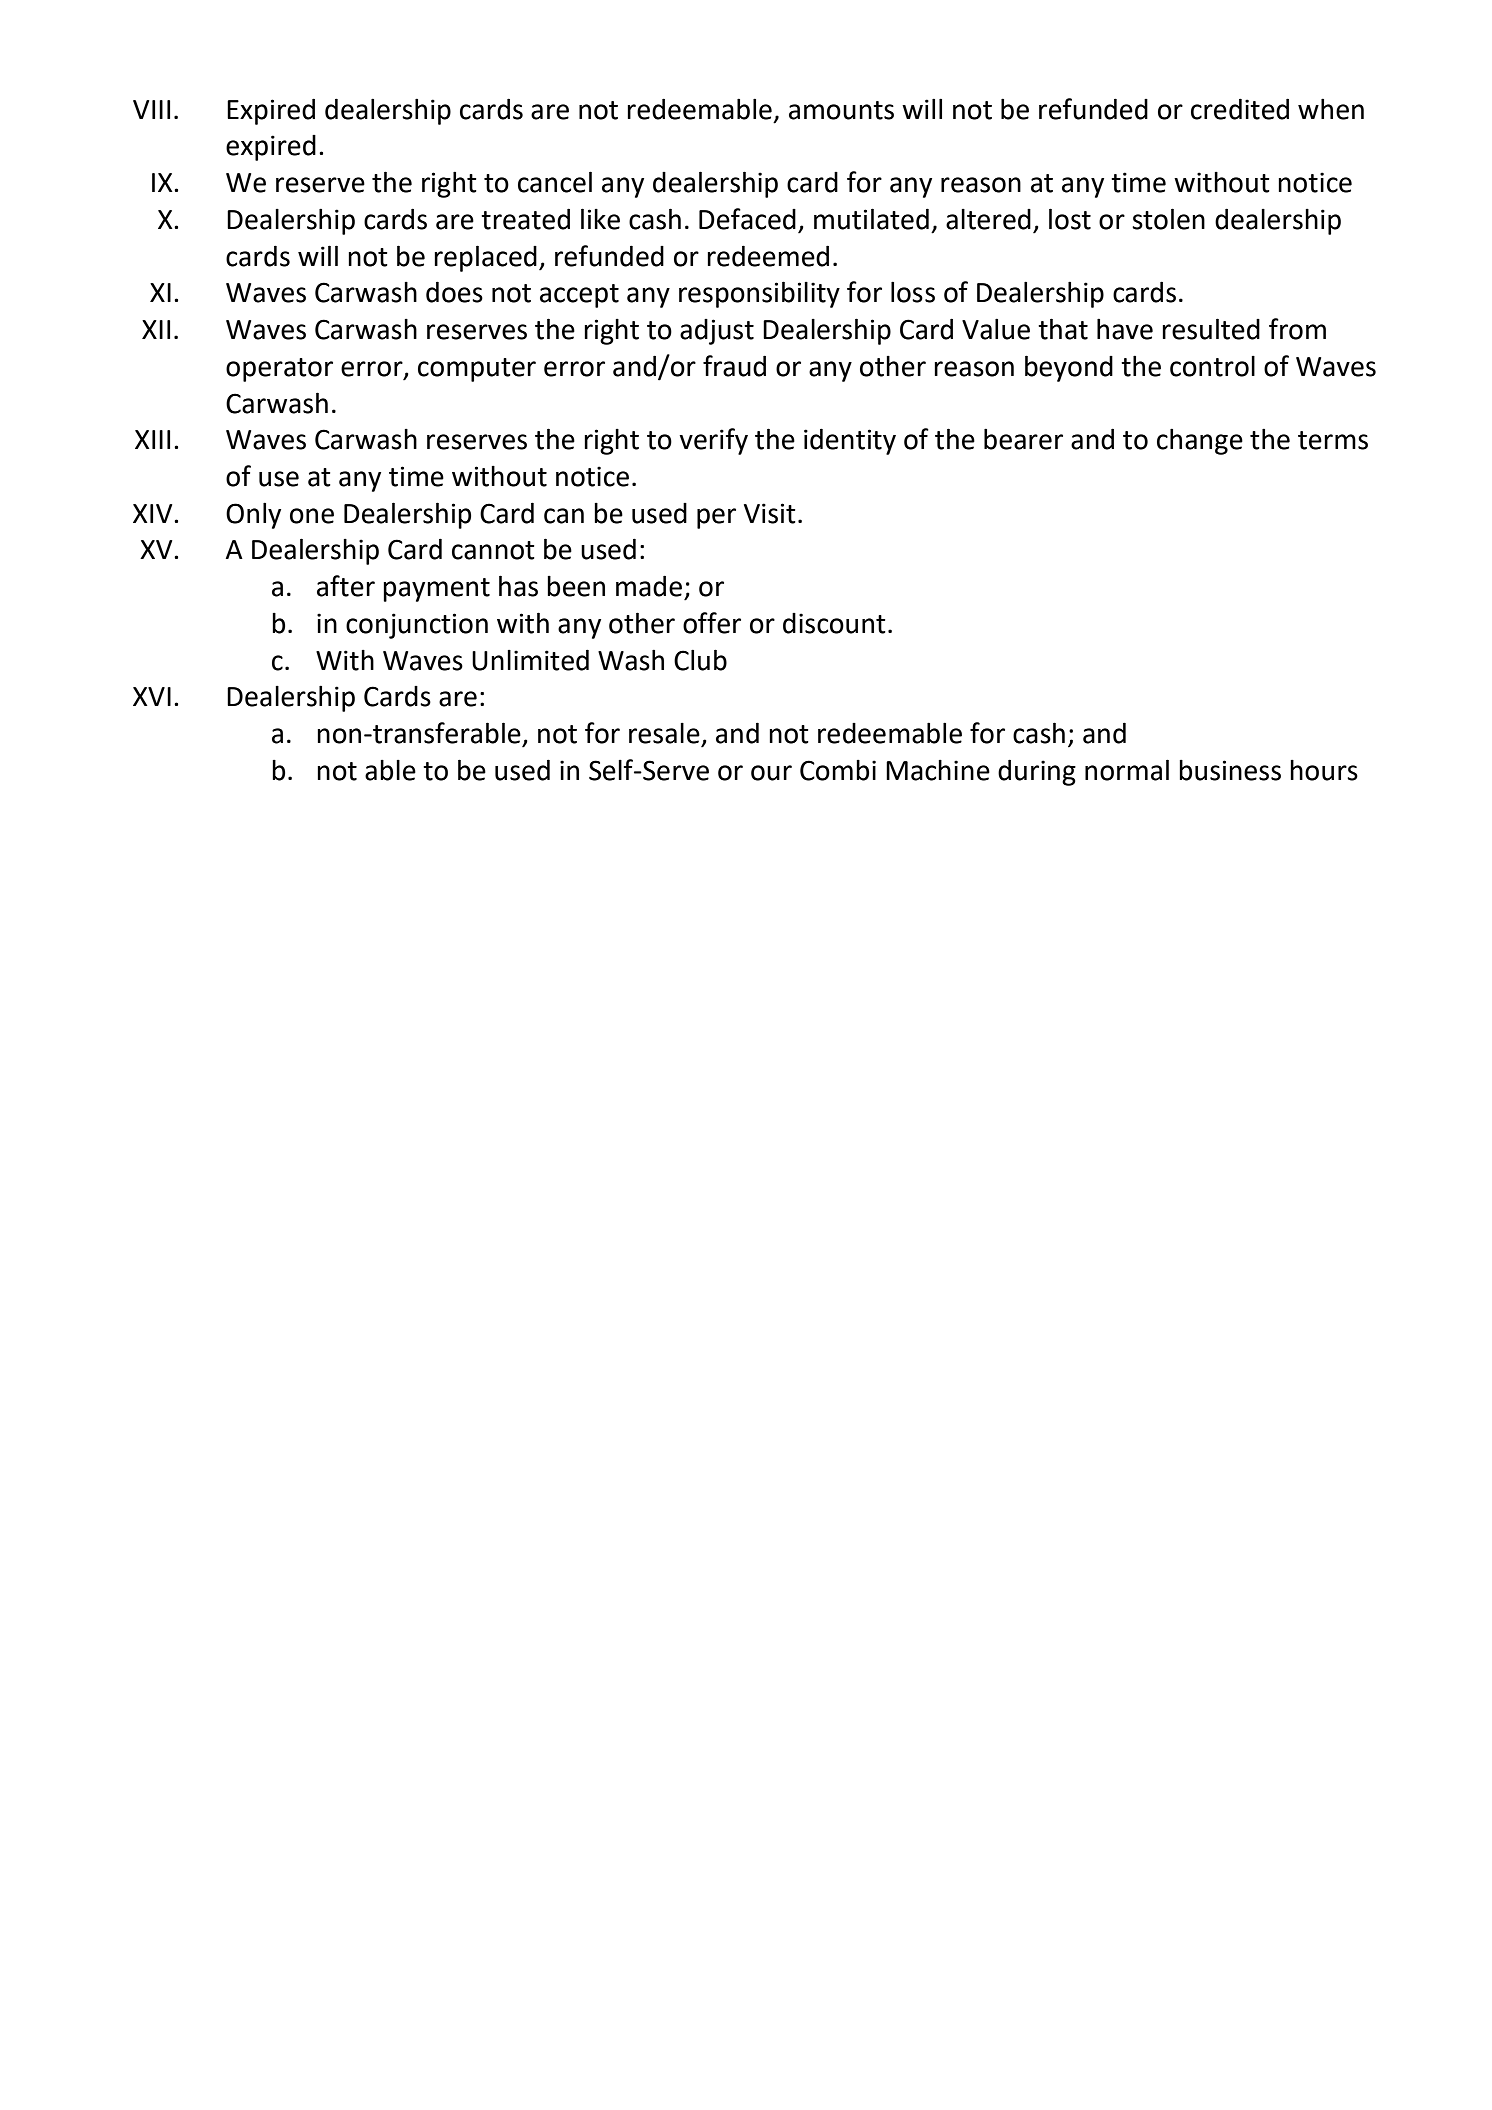 The width and height of the screenshot is (1492, 2110). Describe the element at coordinates (279, 370) in the screenshot. I see `operator` at that location.
